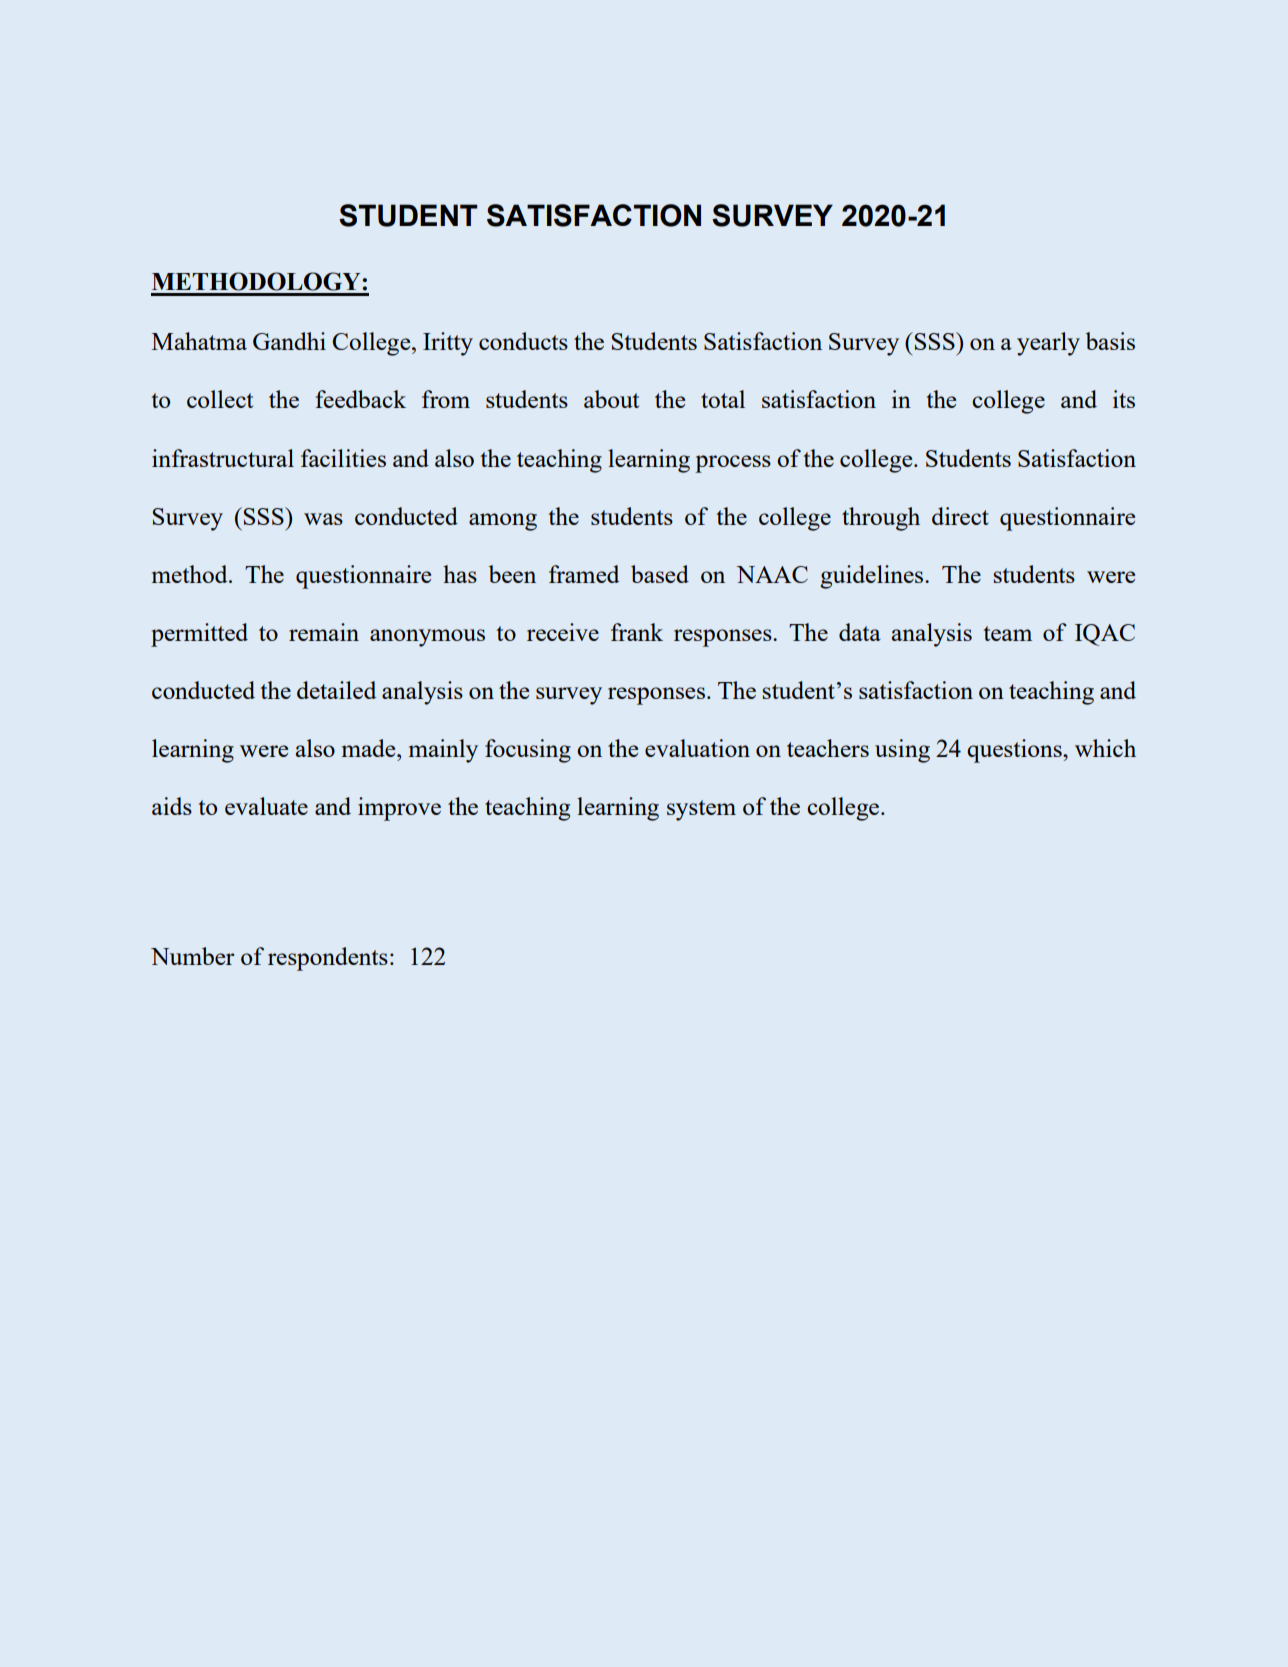 The image size is (1288, 1667). I want to click on Gandhi, so click(289, 341).
